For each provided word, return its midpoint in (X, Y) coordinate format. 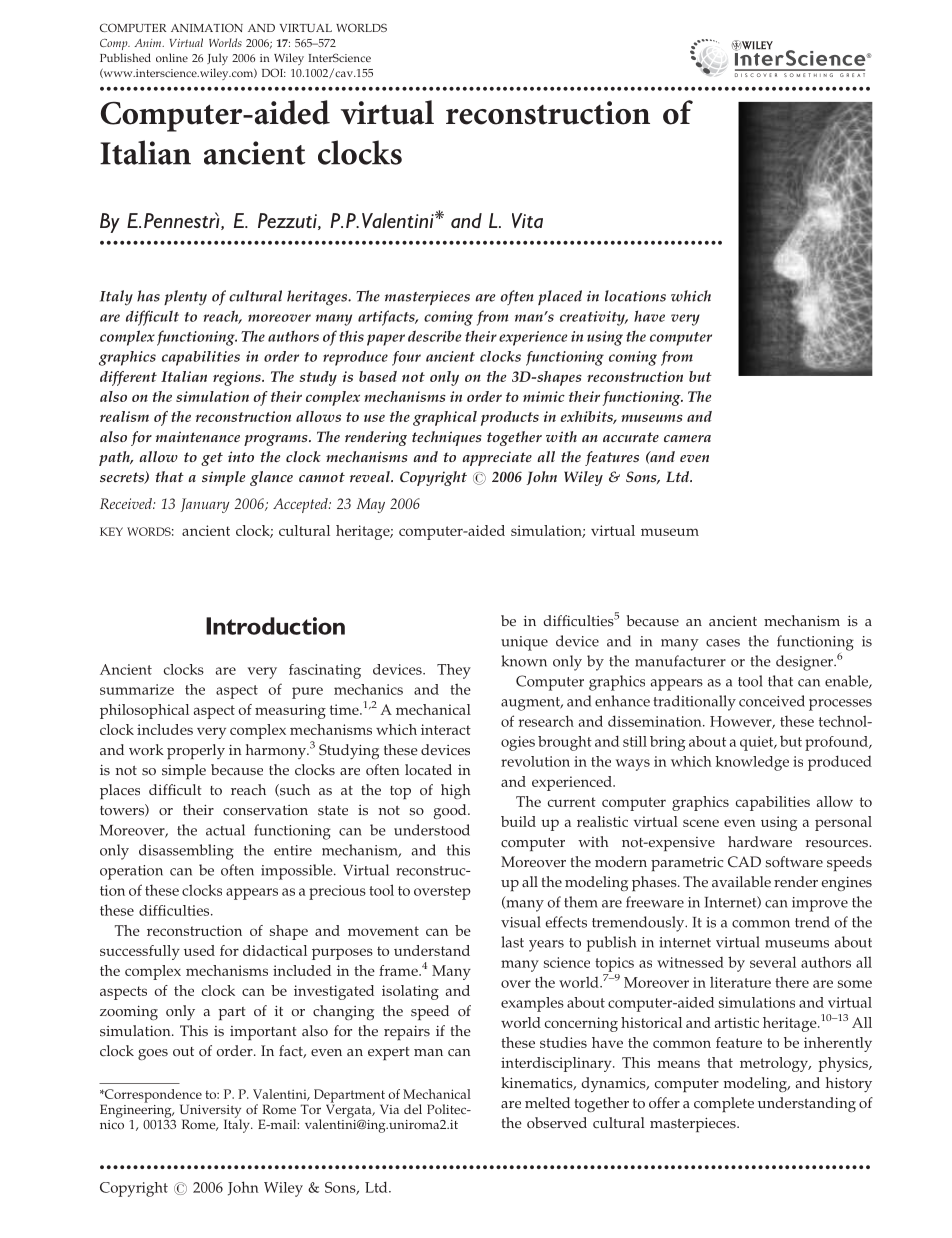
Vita (527, 220)
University (211, 1112)
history (849, 1084)
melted (547, 1103)
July (217, 59)
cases (723, 643)
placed (560, 297)
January (205, 505)
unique (524, 643)
